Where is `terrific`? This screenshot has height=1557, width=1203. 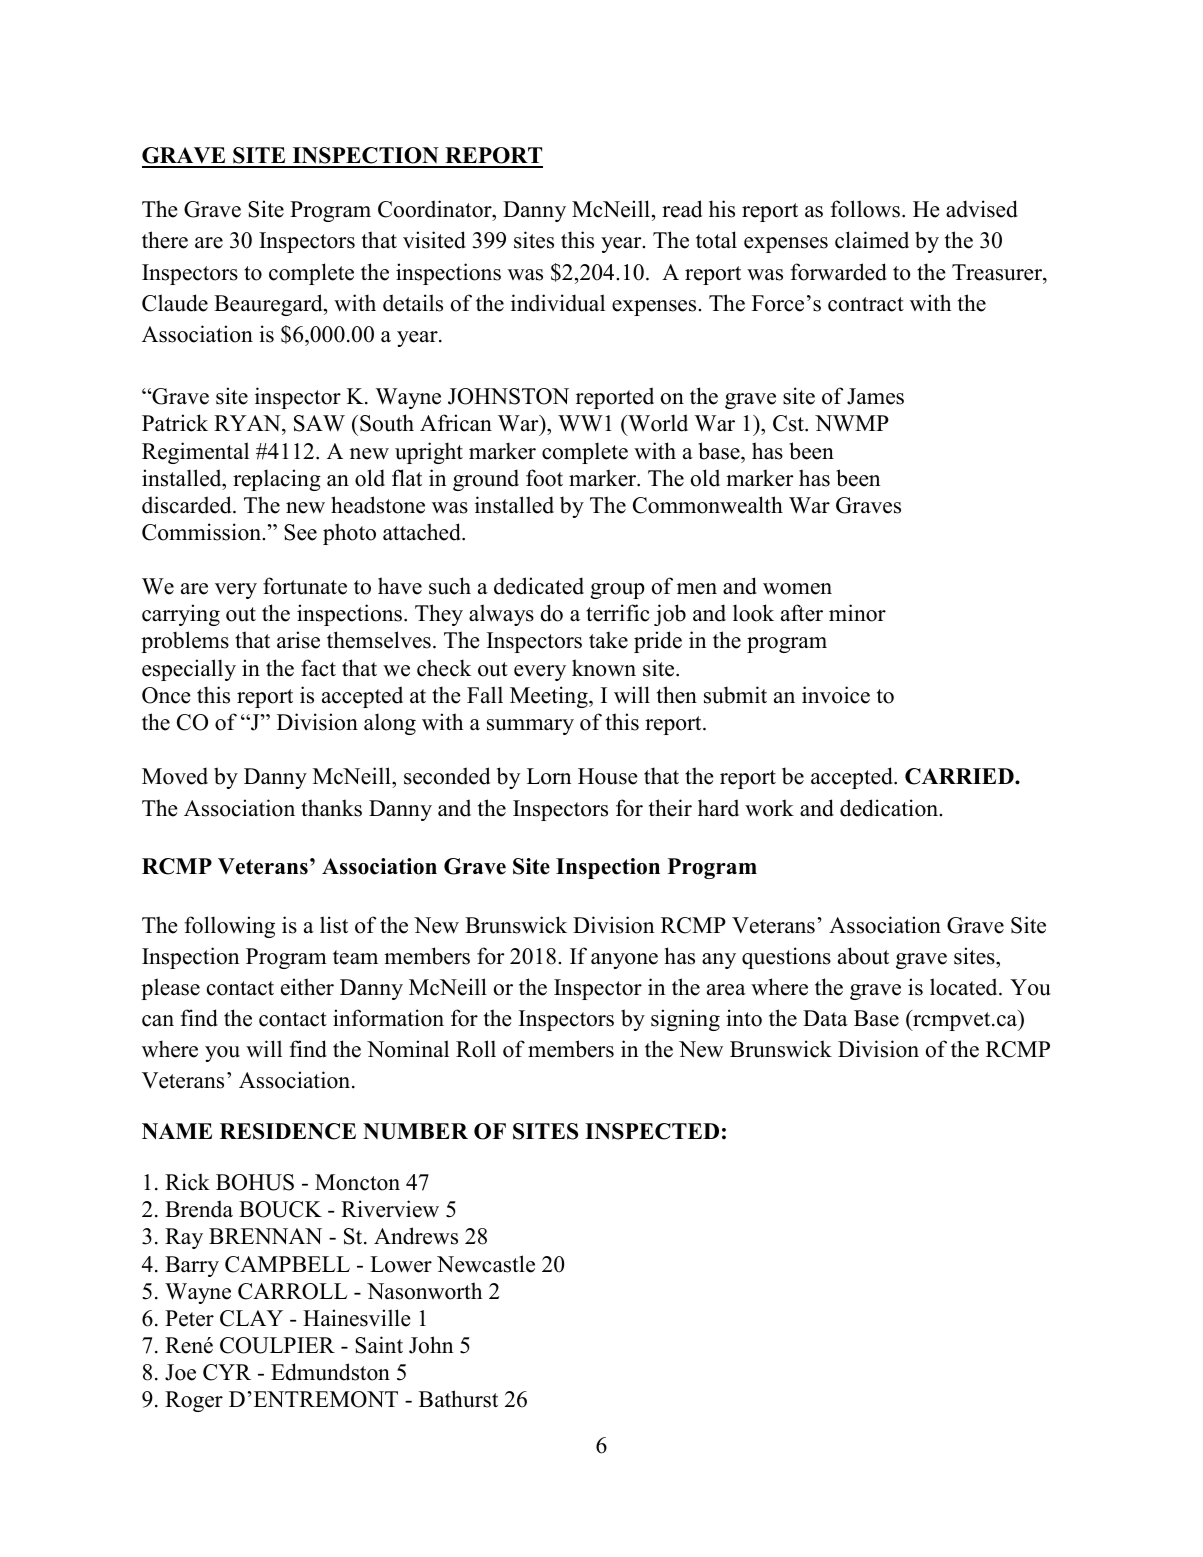 terrific is located at coordinates (618, 613).
